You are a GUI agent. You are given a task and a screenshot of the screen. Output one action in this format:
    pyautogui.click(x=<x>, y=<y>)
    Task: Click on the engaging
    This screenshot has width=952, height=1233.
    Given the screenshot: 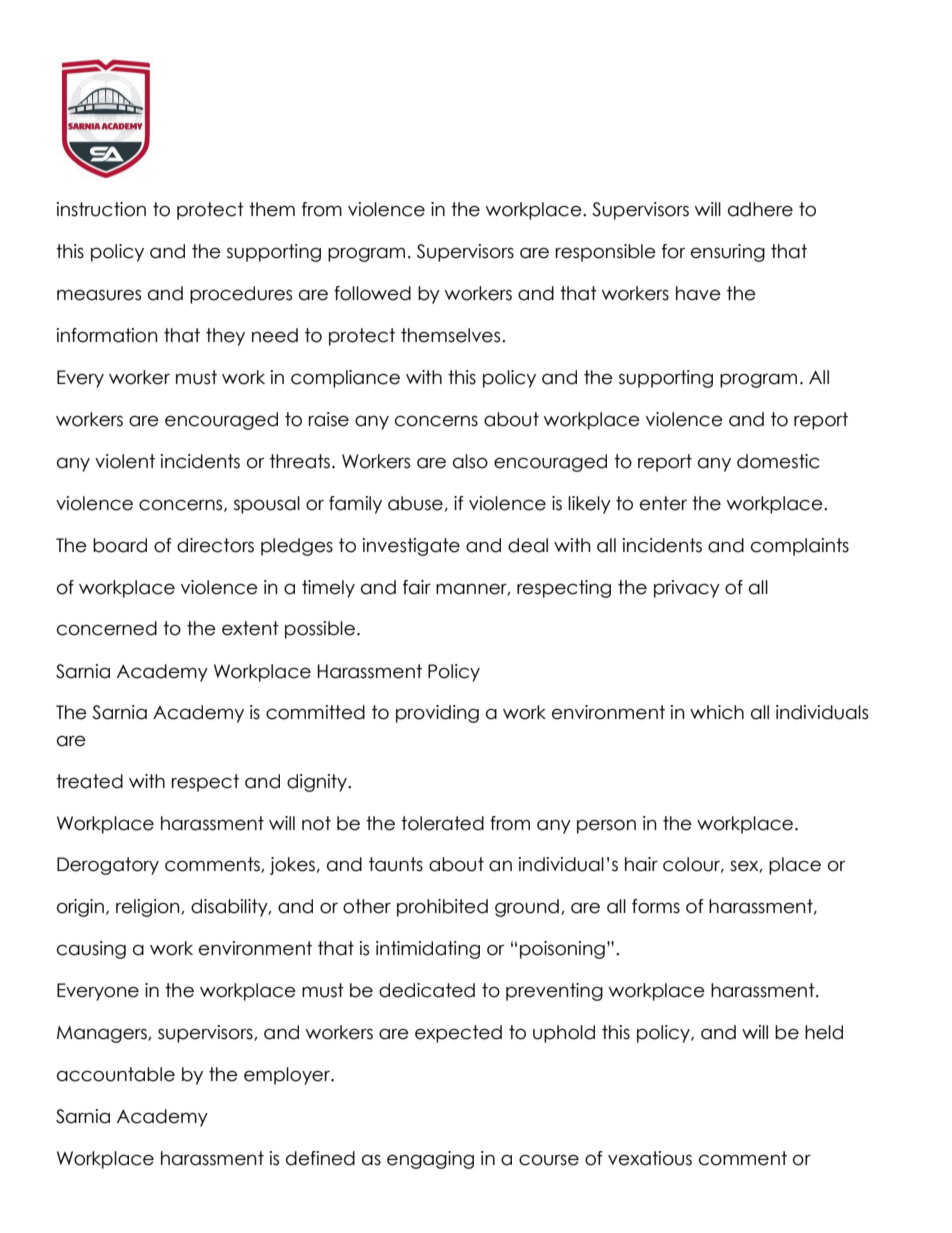 What is the action you would take?
    pyautogui.click(x=430, y=1160)
